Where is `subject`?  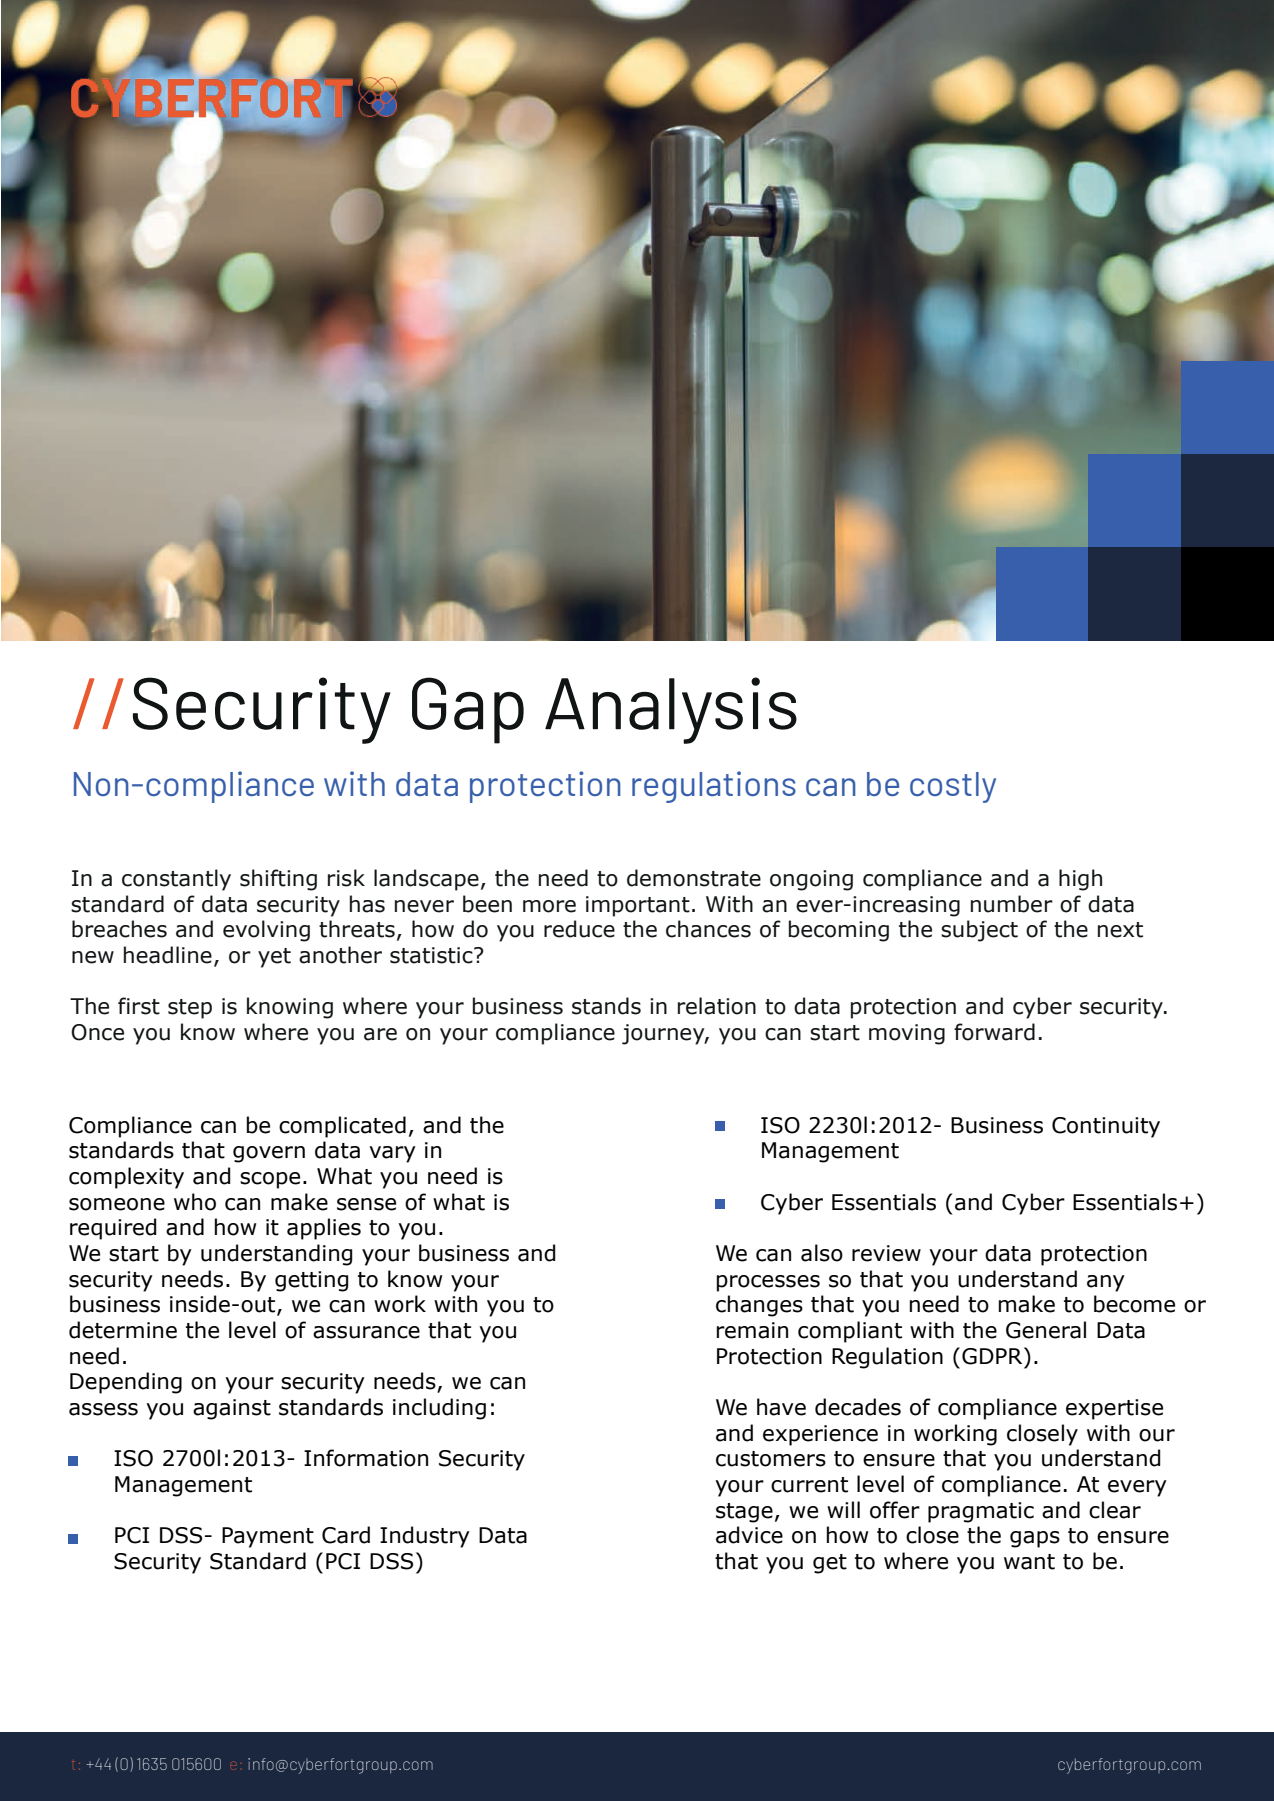
subject is located at coordinates (979, 931).
